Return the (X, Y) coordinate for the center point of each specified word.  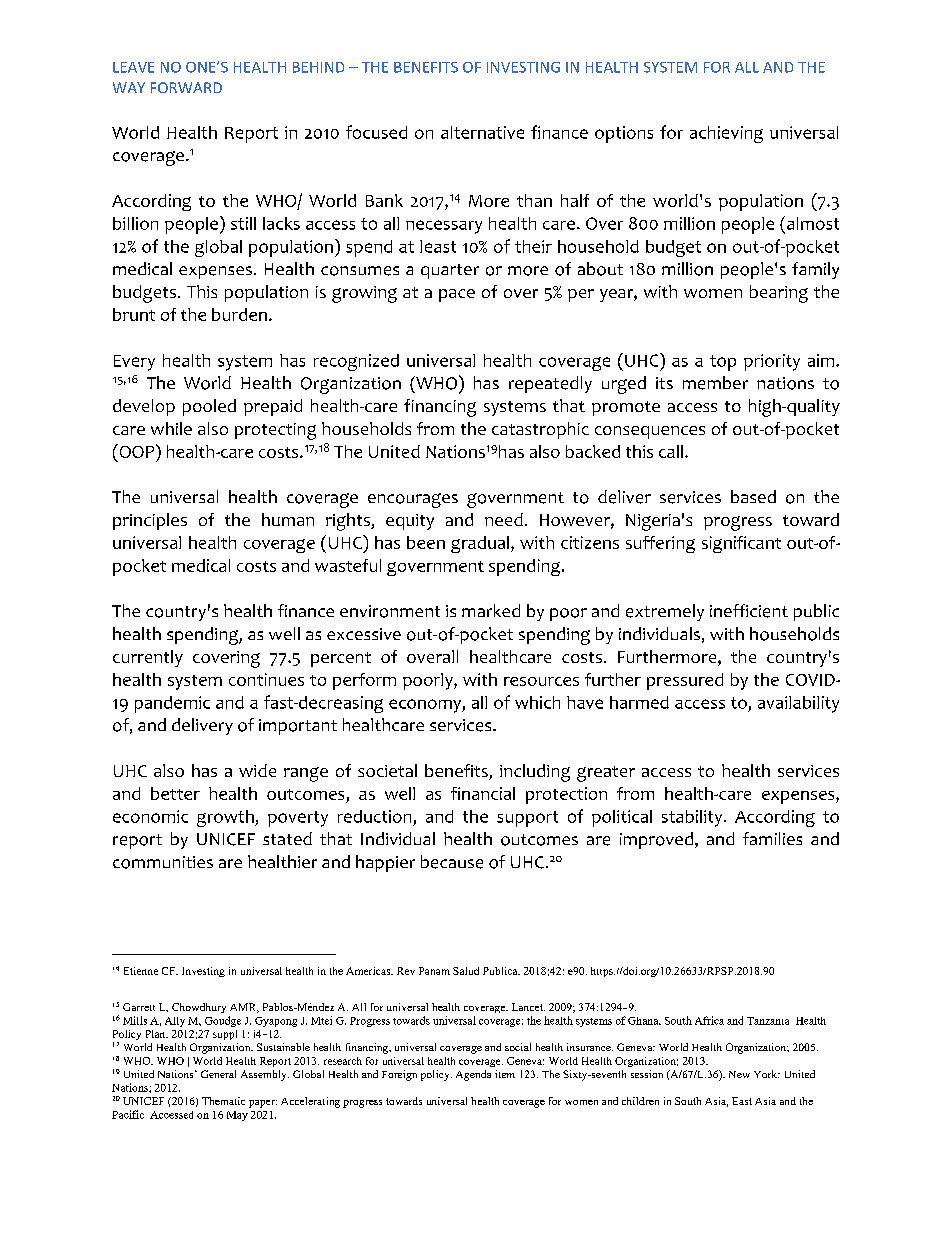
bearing (779, 294)
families (772, 838)
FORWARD (186, 87)
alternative (482, 132)
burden (239, 314)
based (753, 496)
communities (163, 862)
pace (457, 295)
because (452, 862)
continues (266, 679)
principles (150, 521)
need (504, 519)
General (218, 1074)
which (537, 702)
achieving (726, 134)
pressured (685, 681)
